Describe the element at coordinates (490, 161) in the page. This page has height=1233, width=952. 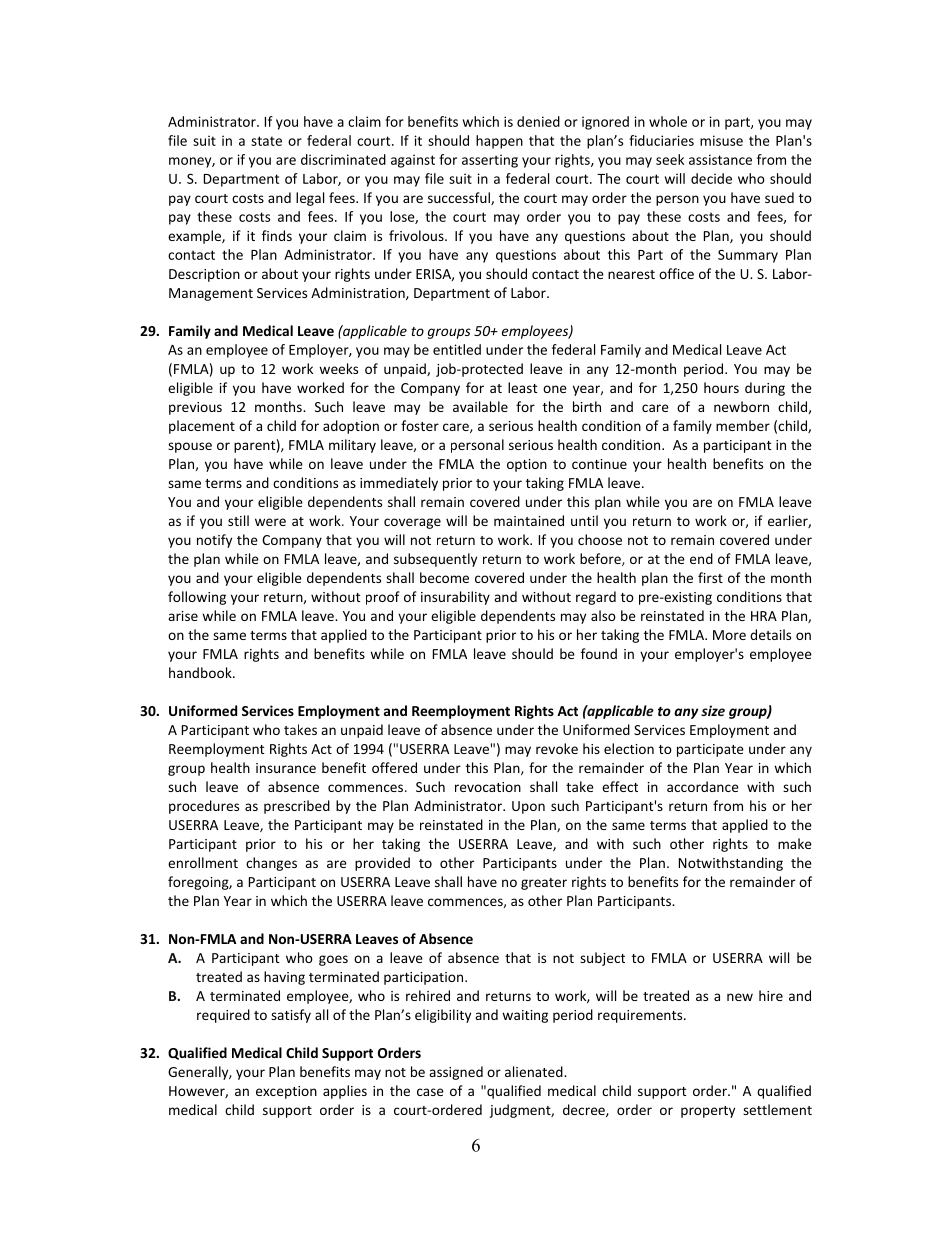
I see `asserting` at that location.
